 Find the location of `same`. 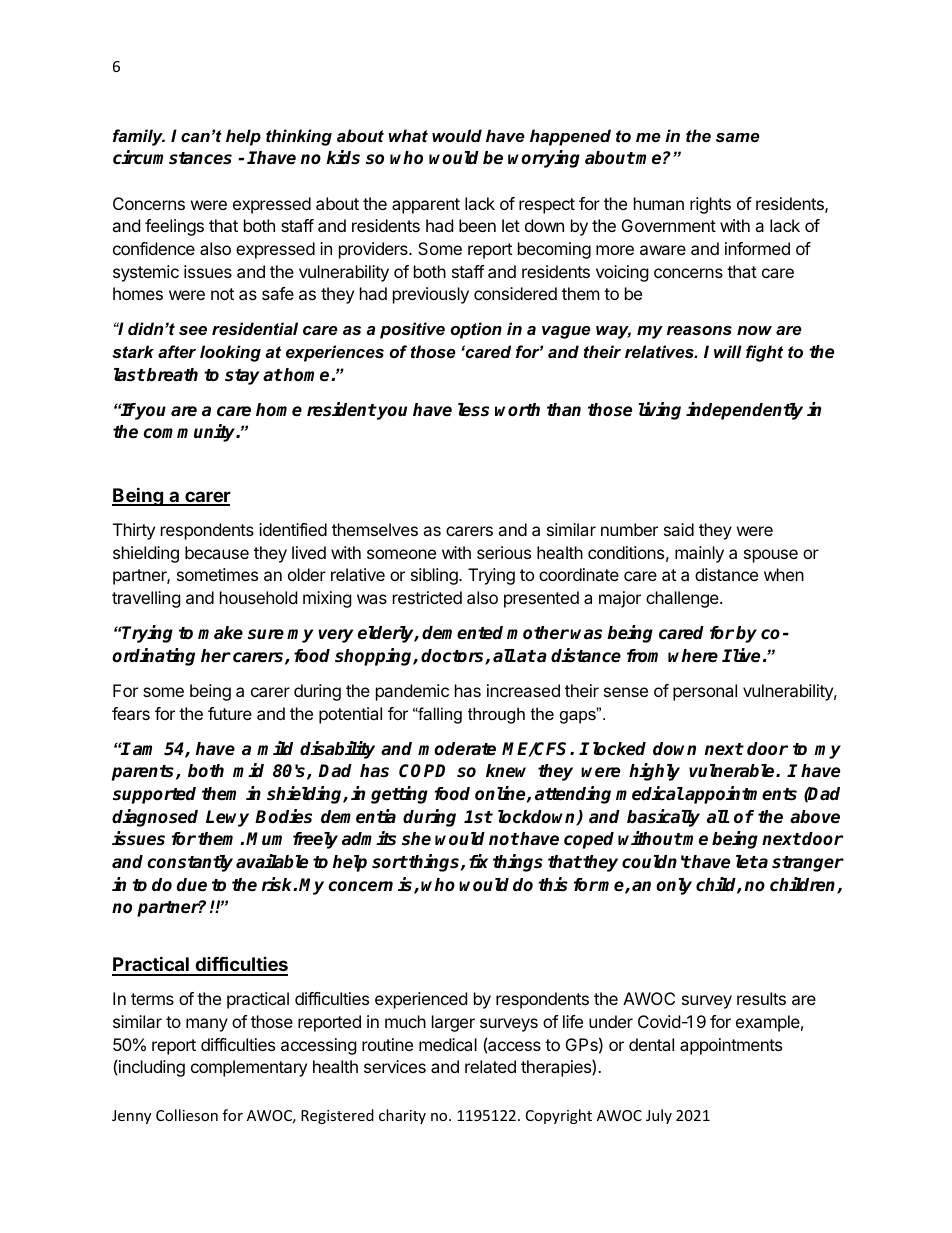

same is located at coordinates (738, 137).
